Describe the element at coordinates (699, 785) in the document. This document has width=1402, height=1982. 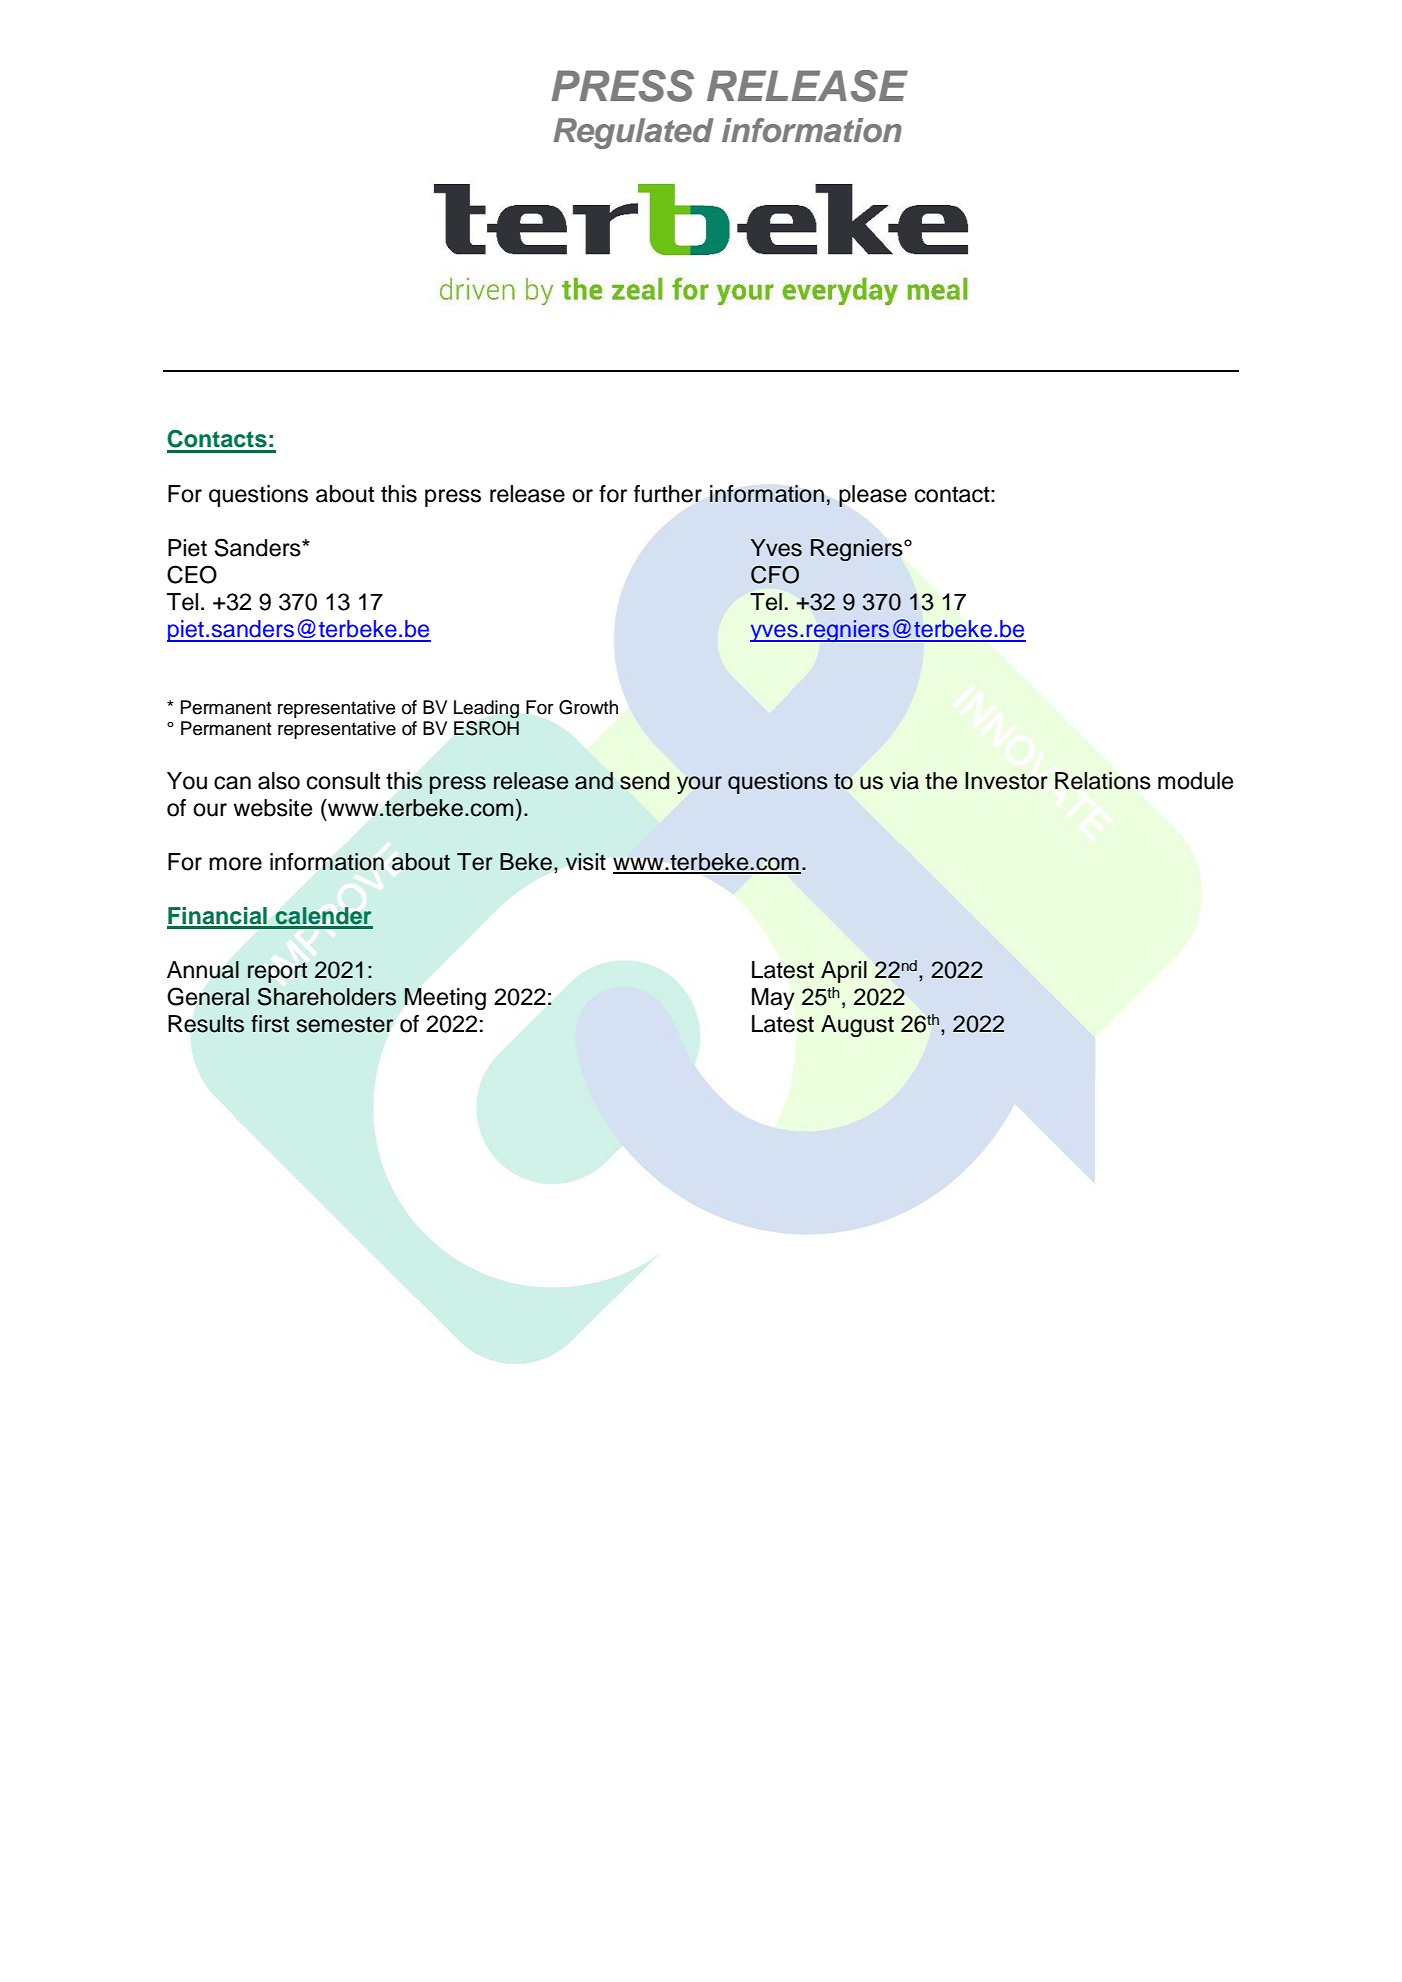
I see `your` at that location.
